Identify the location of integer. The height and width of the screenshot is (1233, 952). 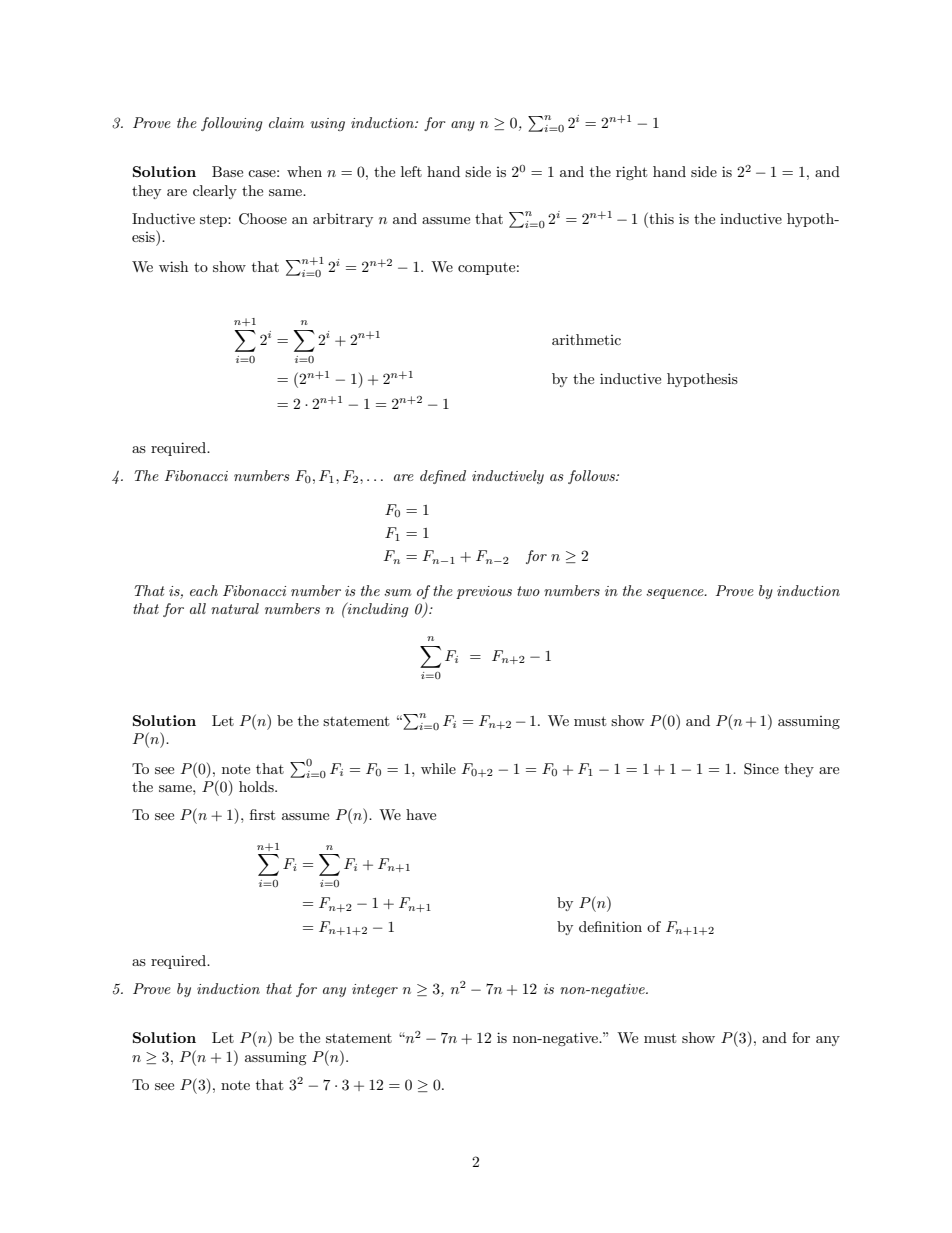
(375, 990).
